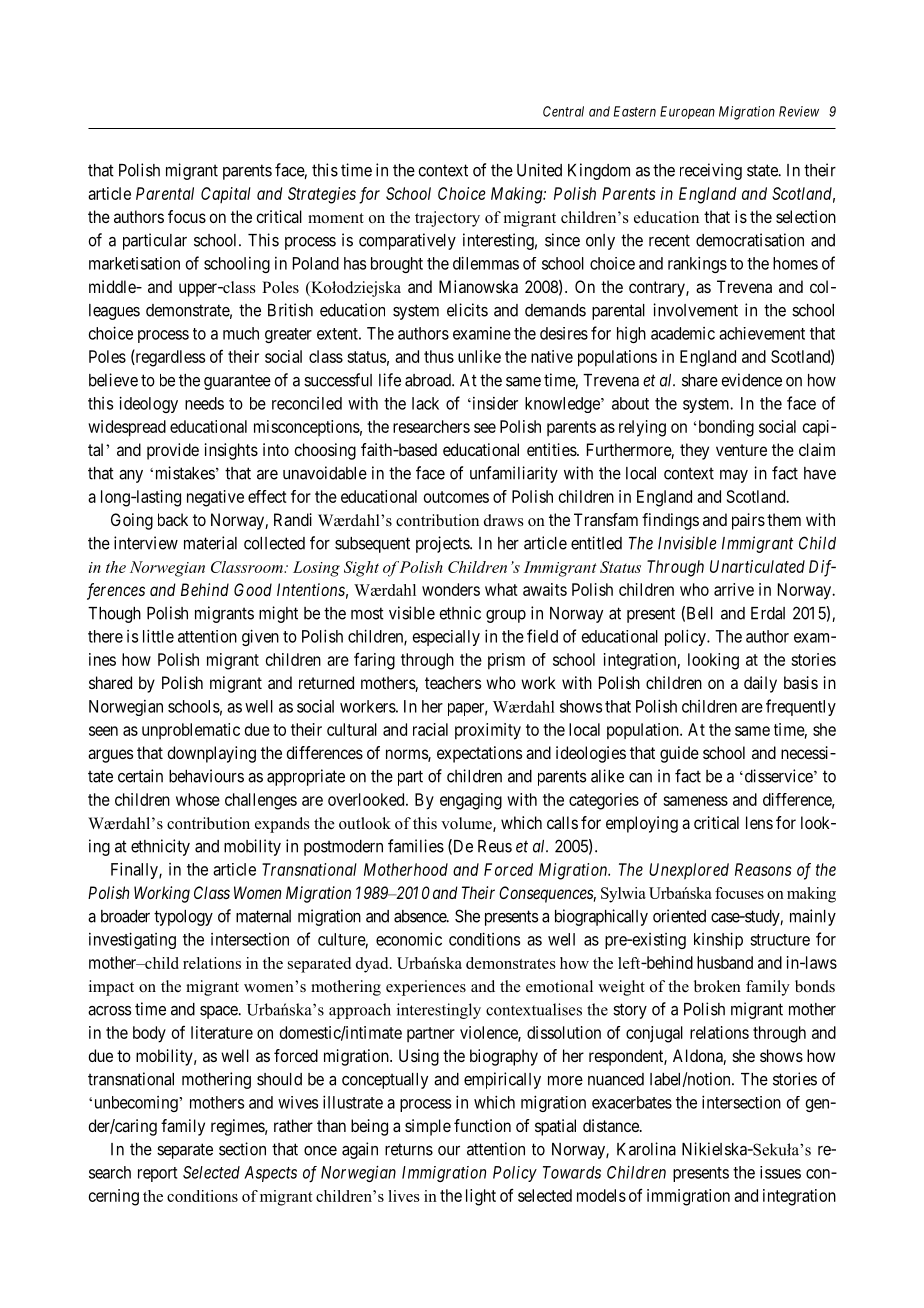  What do you see at coordinates (446, 638) in the screenshot?
I see `especially` at bounding box center [446, 638].
